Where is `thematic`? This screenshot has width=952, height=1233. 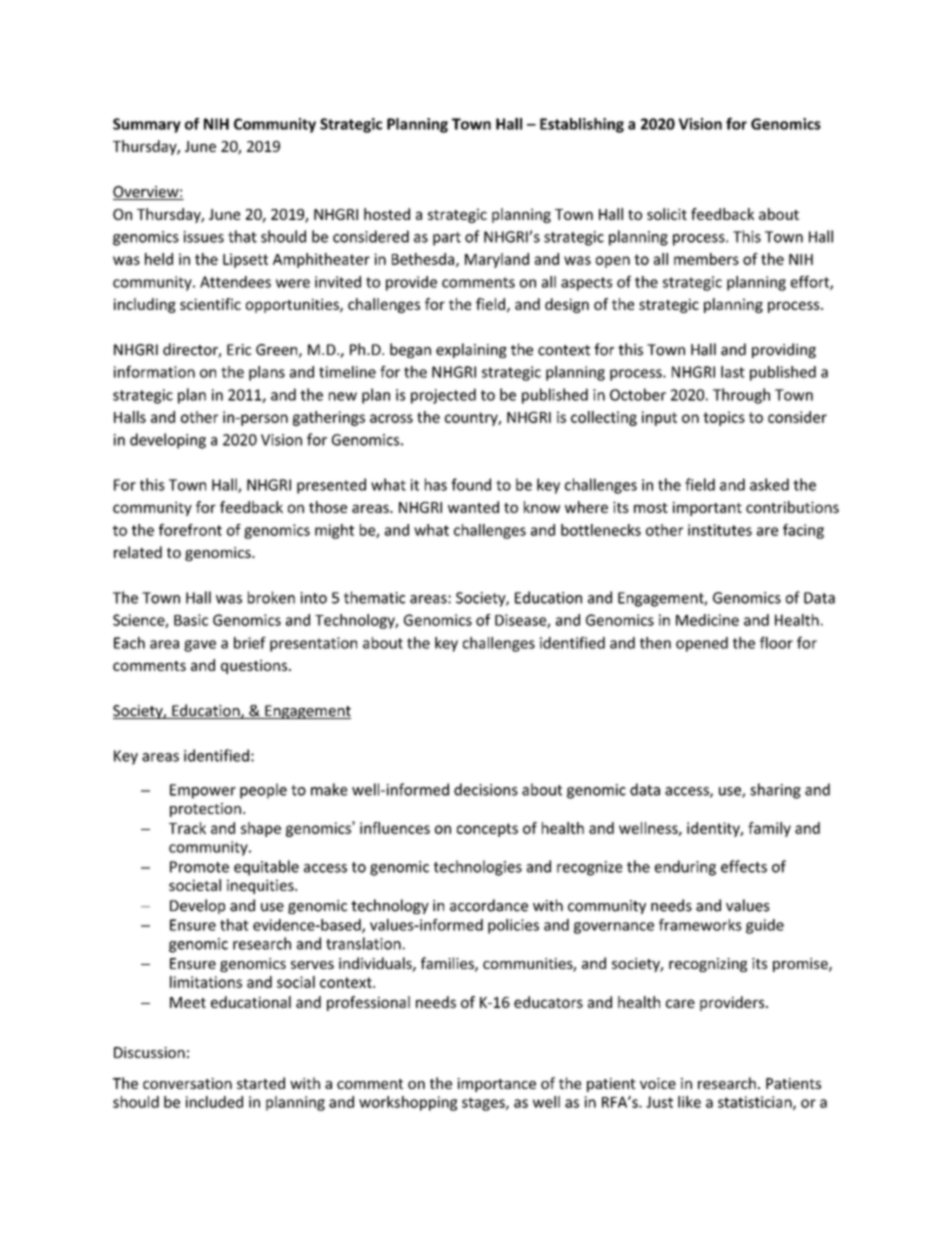 thematic is located at coordinates (374, 597).
